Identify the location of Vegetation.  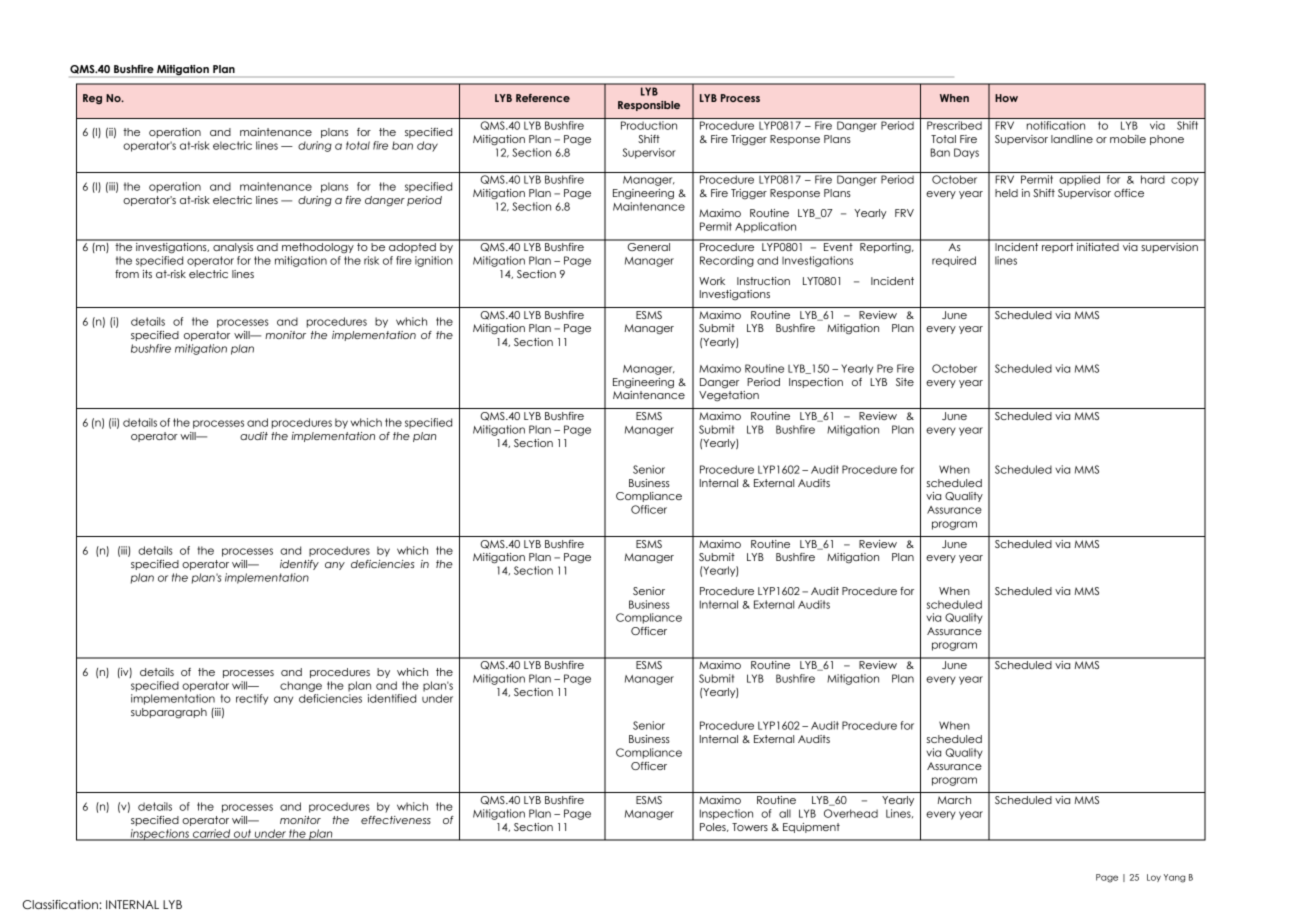
(729, 396).
